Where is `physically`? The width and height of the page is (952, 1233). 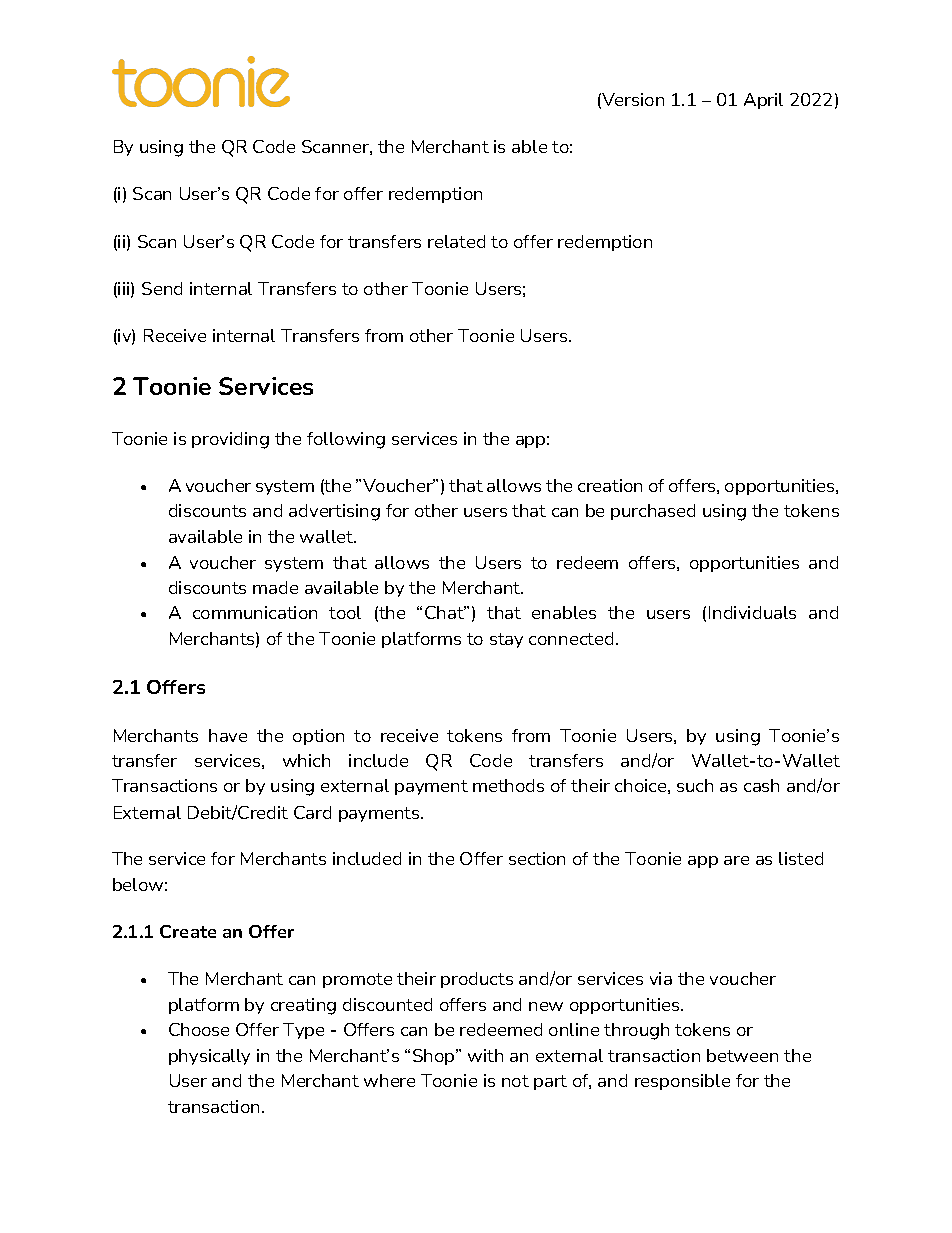 physically is located at coordinates (209, 1057).
